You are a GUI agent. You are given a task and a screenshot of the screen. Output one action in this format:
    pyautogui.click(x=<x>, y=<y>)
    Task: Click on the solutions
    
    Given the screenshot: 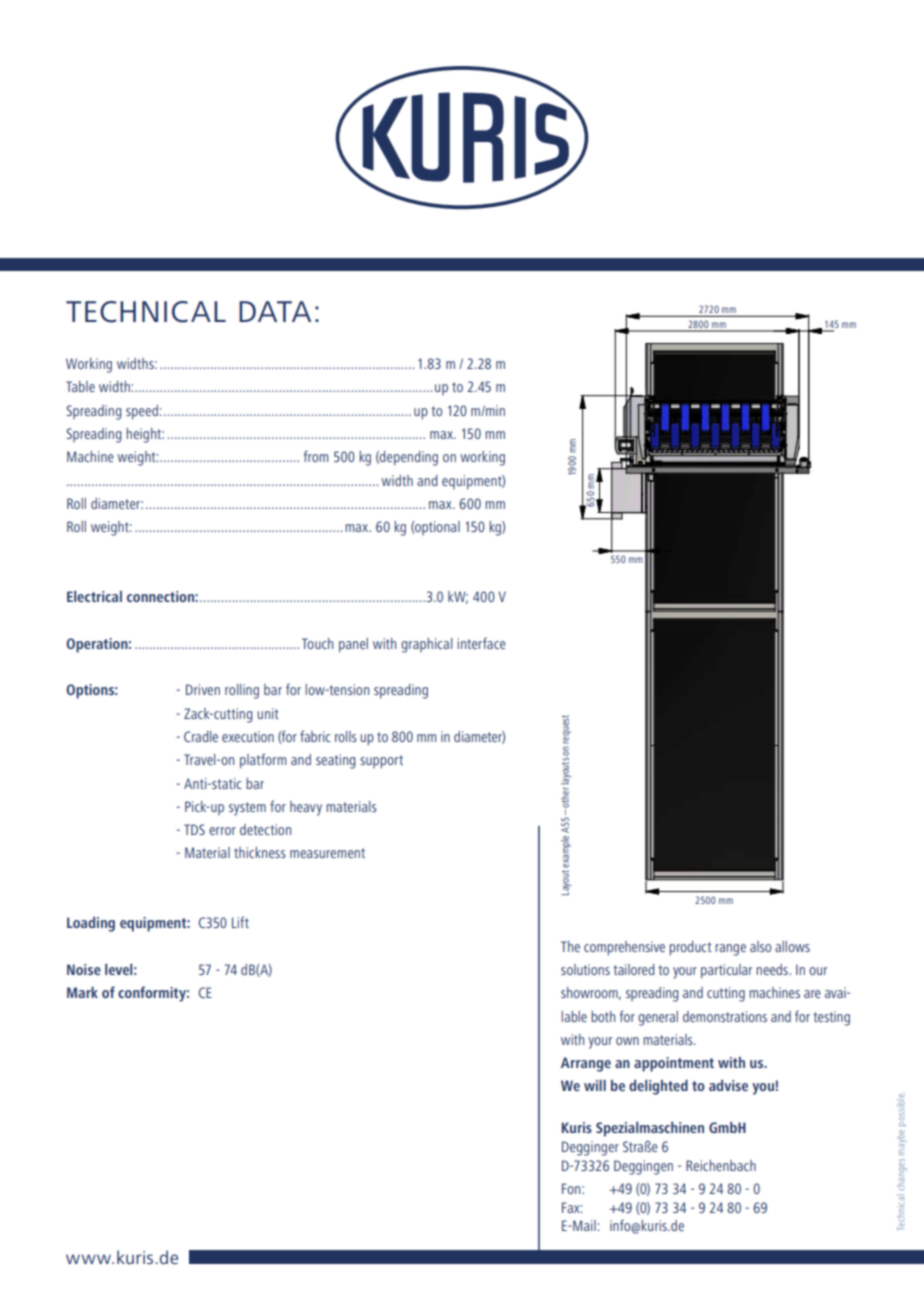 What is the action you would take?
    pyautogui.click(x=585, y=969)
